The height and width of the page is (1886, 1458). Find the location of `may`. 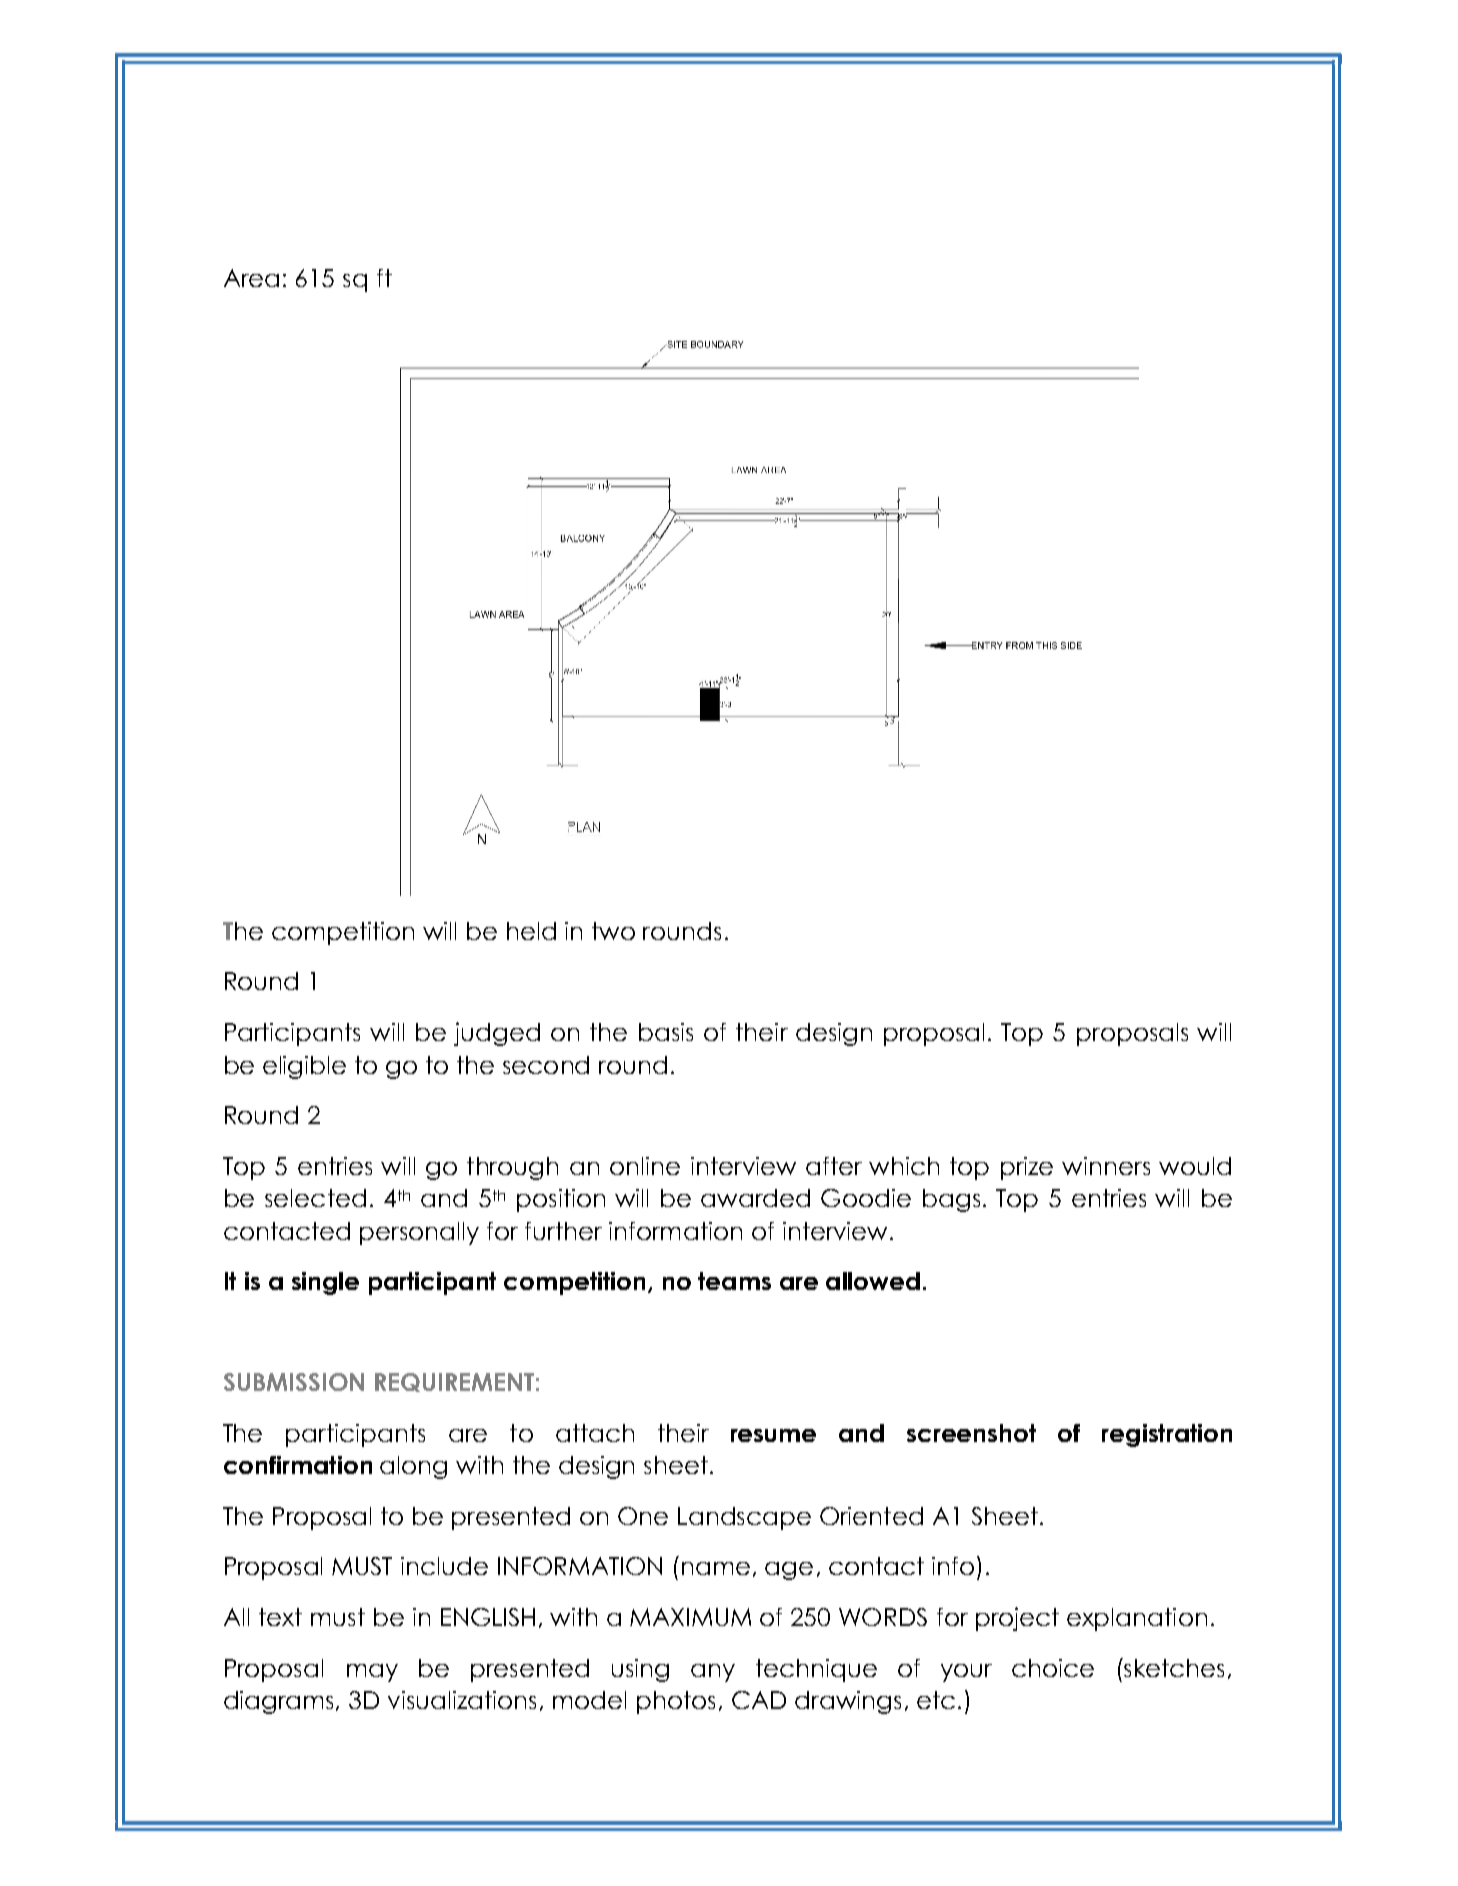

may is located at coordinates (372, 1673).
